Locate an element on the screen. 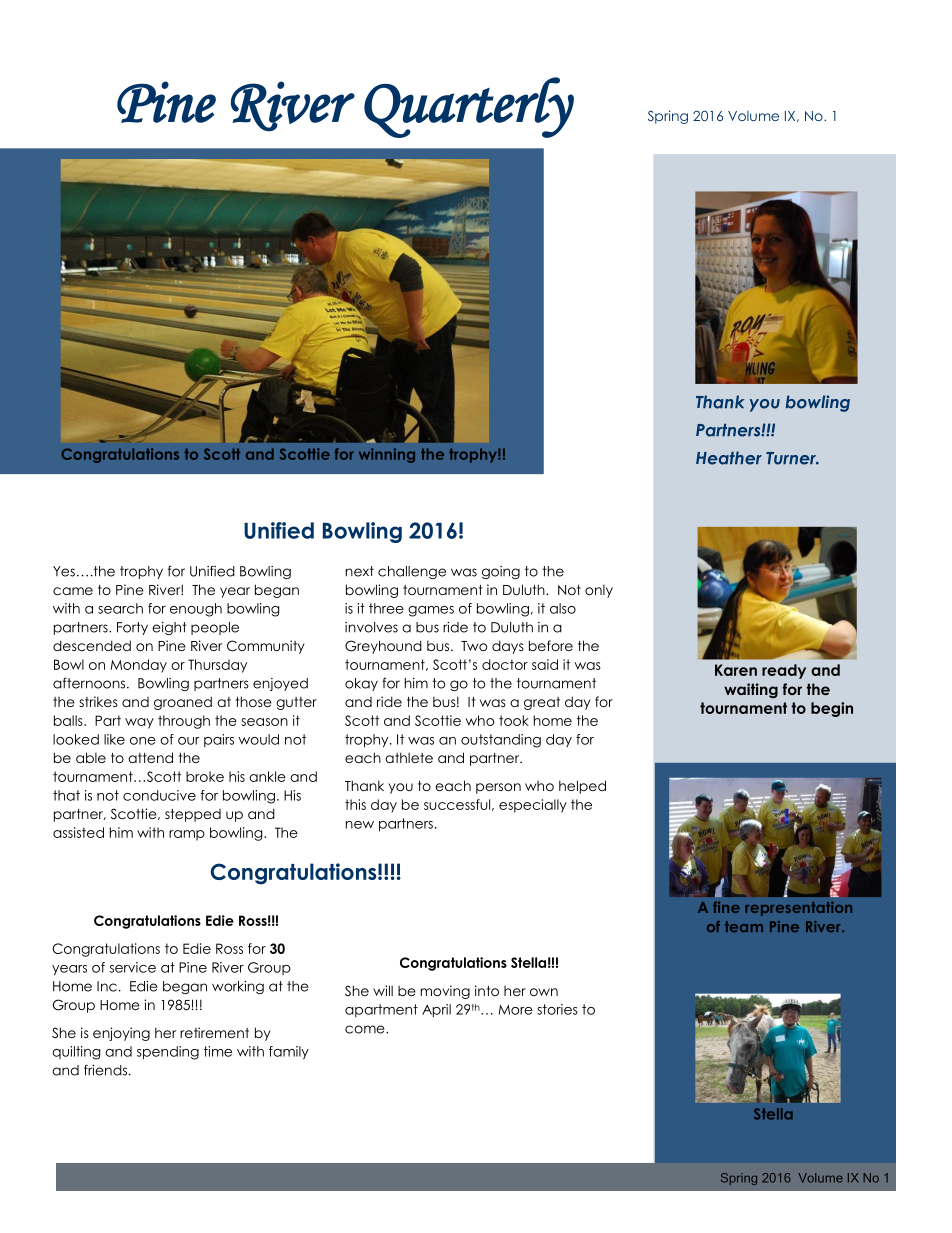  spending is located at coordinates (168, 1053).
